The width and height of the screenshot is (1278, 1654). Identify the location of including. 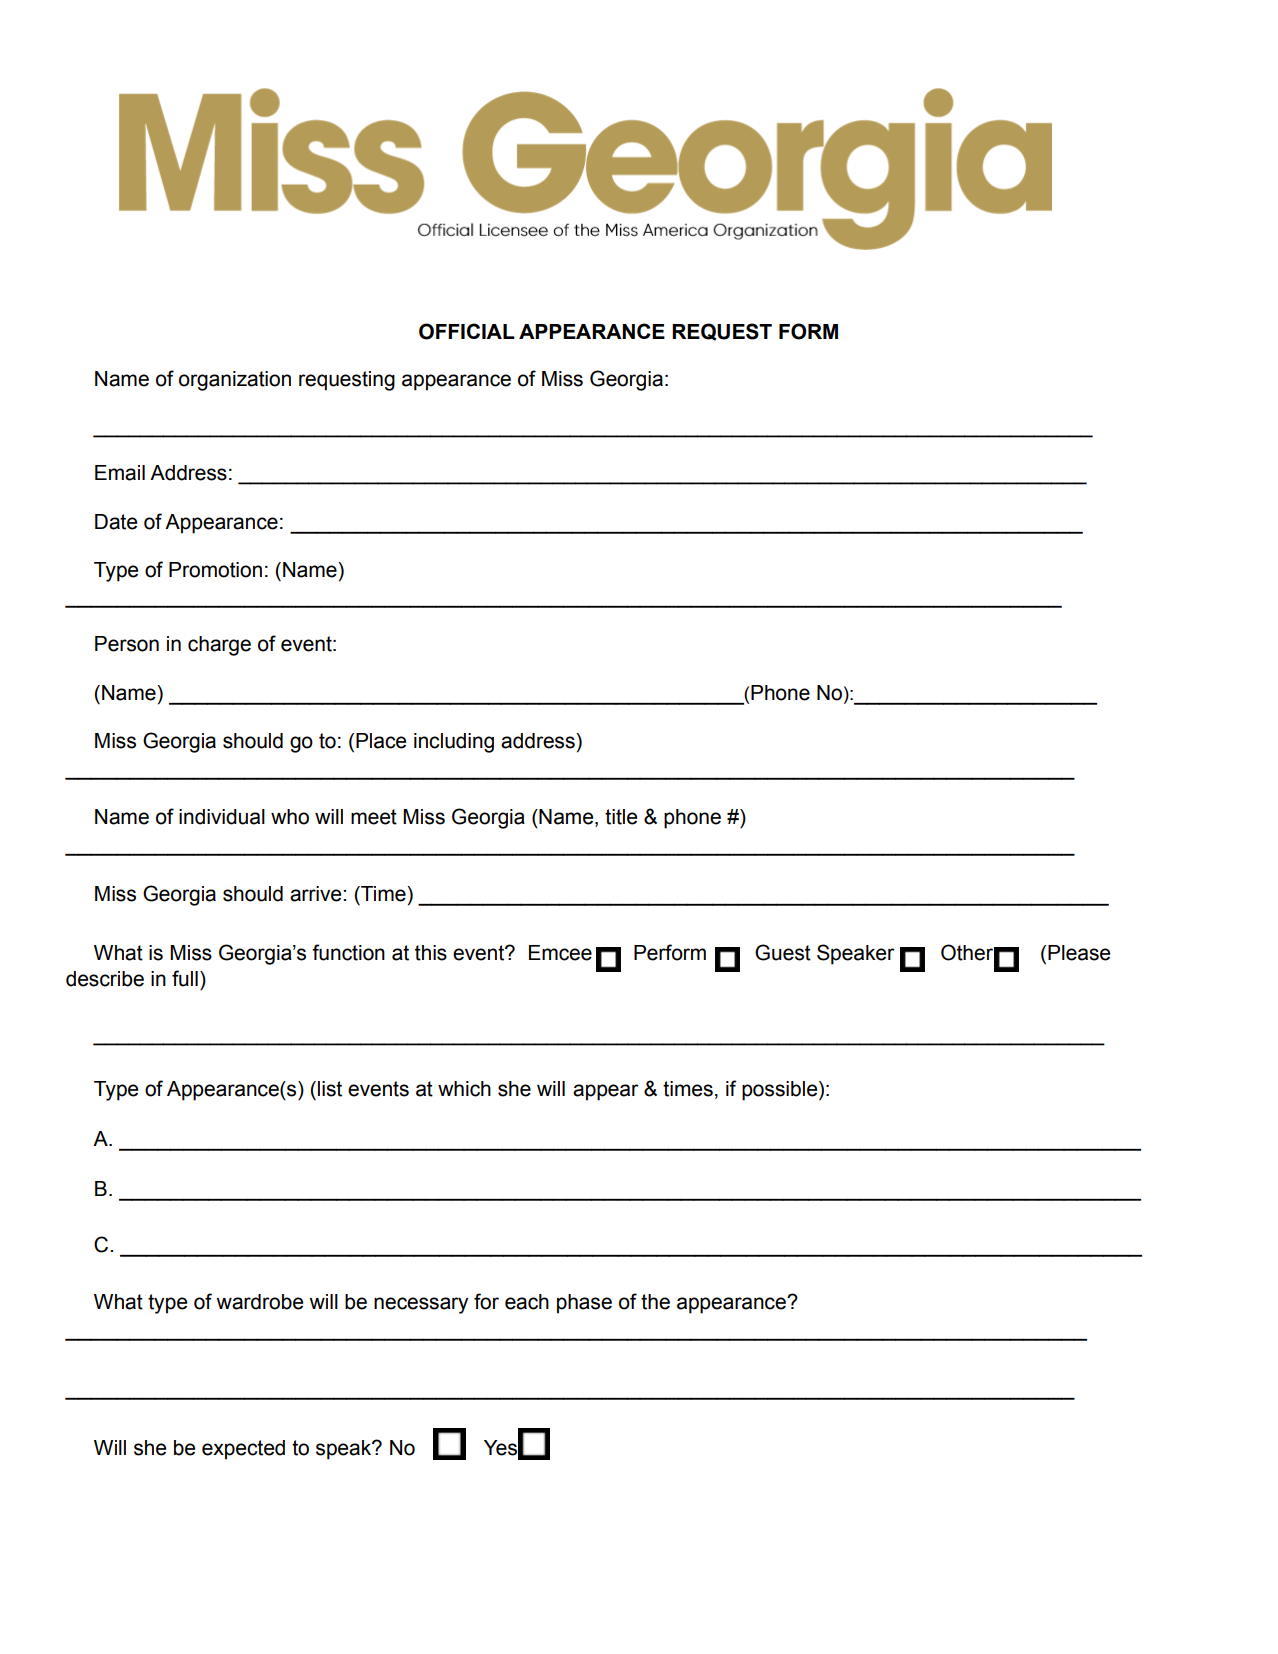
(454, 743).
